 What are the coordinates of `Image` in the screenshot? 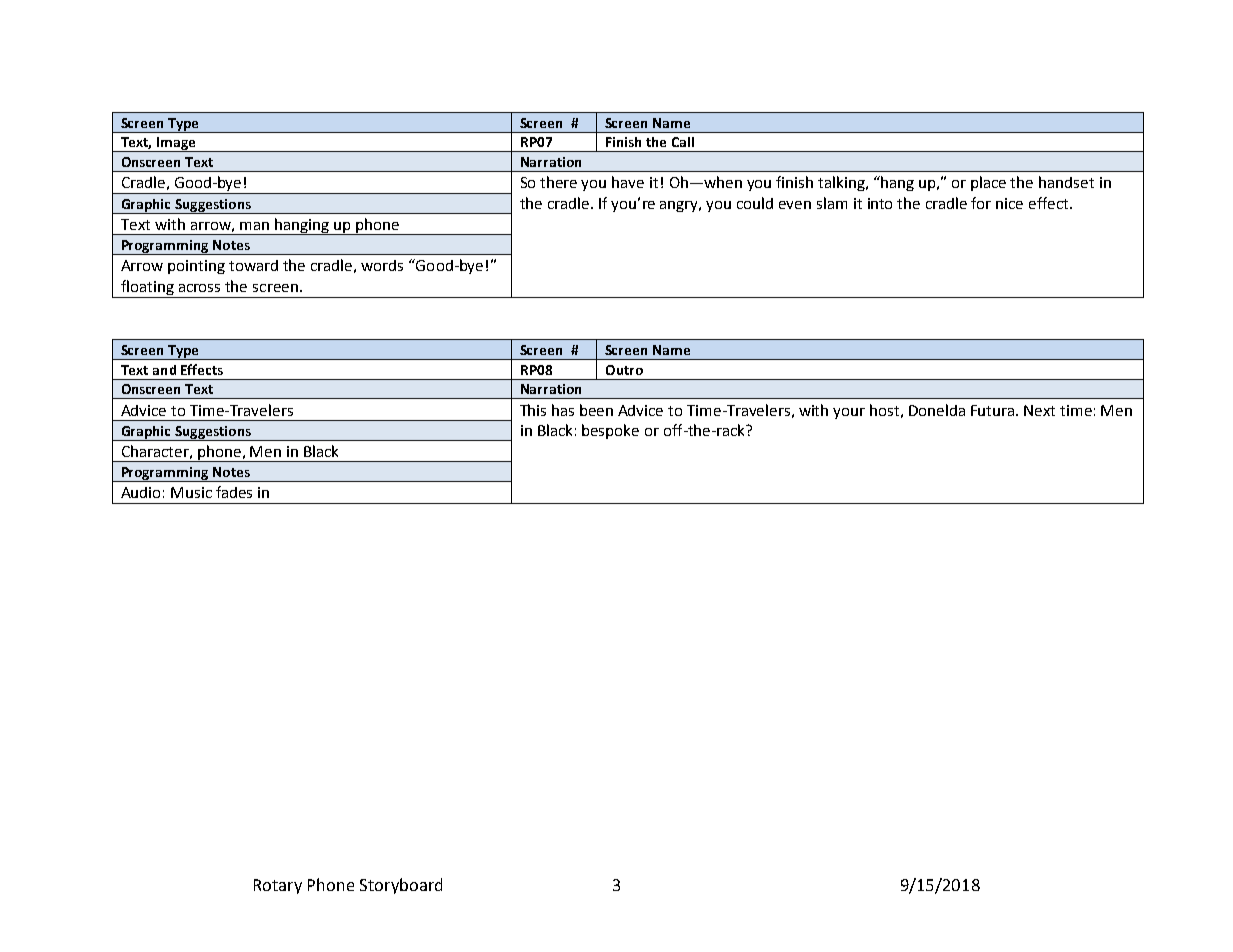 It's located at (176, 144).
